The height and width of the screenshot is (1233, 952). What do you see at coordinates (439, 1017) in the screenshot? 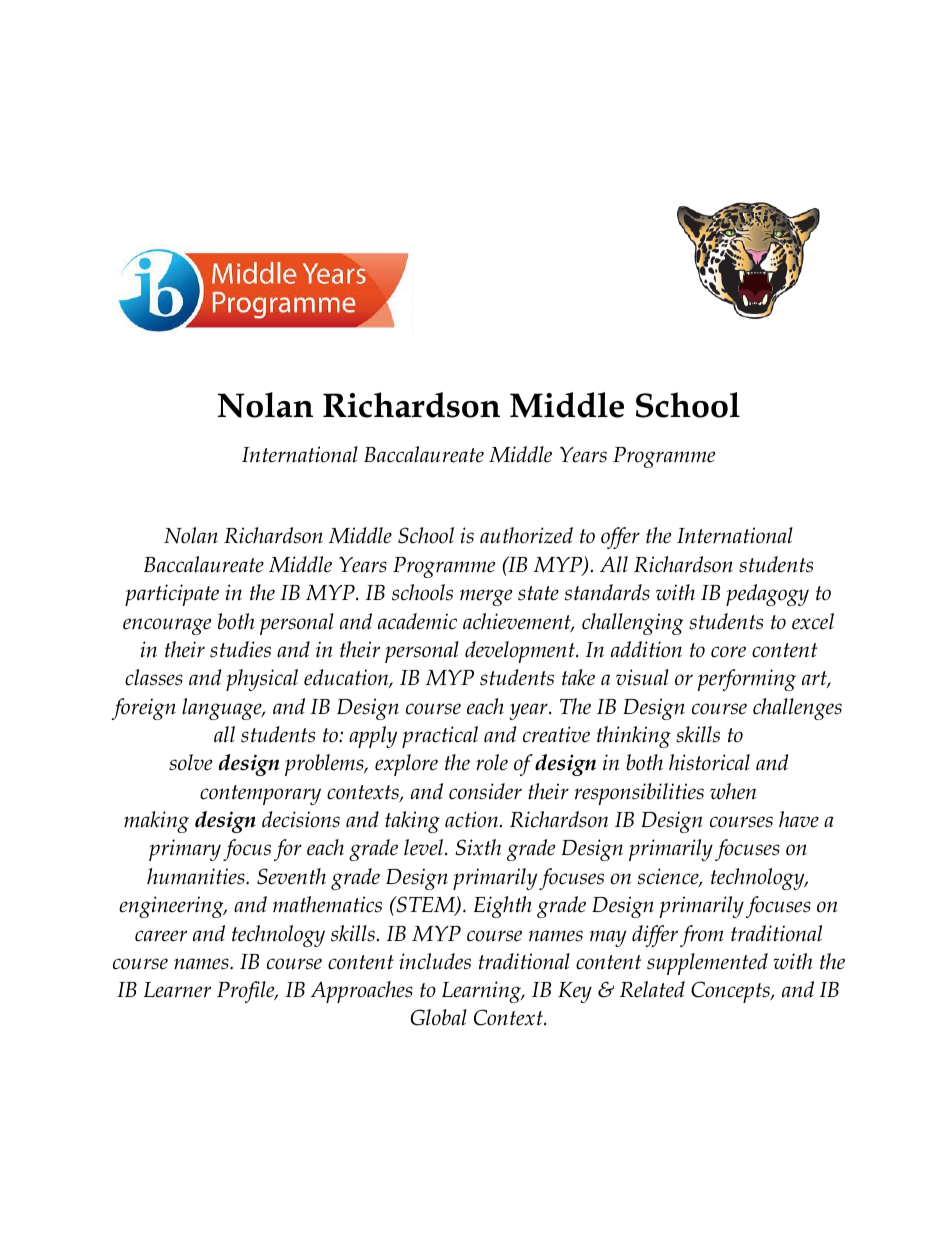
I see `Global` at bounding box center [439, 1017].
